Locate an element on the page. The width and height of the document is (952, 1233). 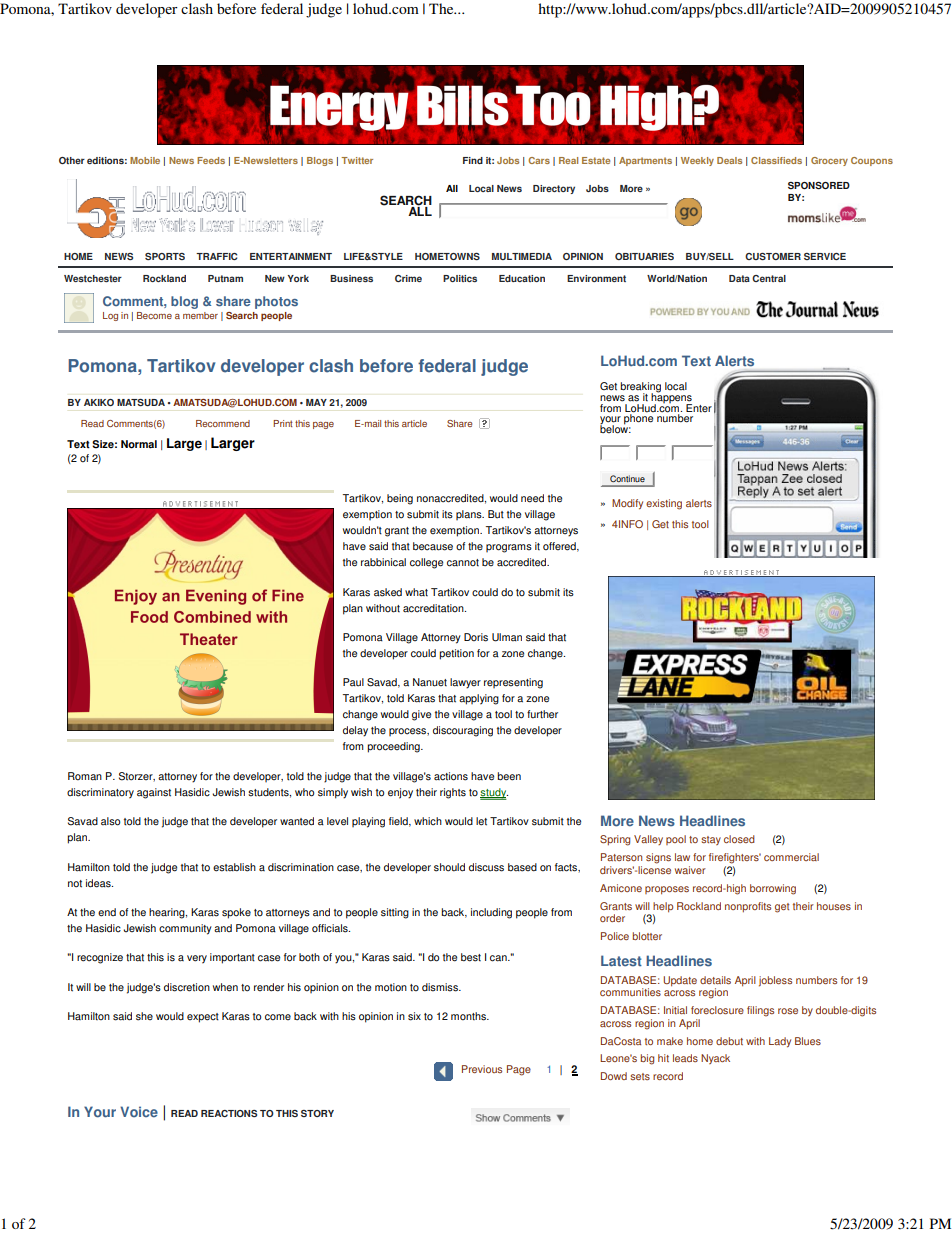
borrowing is located at coordinates (773, 889).
